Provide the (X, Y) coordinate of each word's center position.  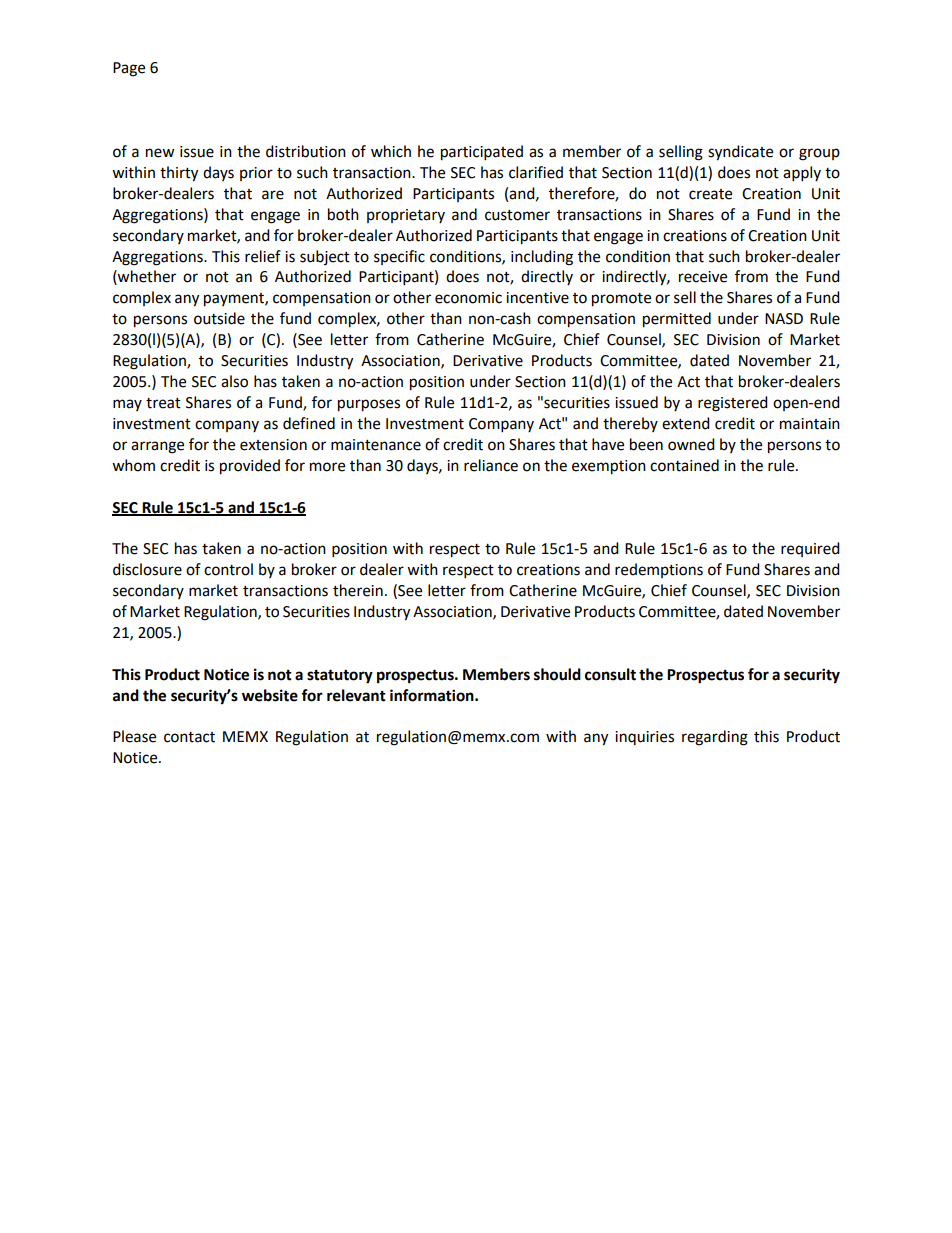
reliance (491, 465)
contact (189, 737)
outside (219, 318)
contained (684, 465)
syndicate (740, 153)
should (557, 674)
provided (250, 467)
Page (129, 69)
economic (468, 298)
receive (703, 277)
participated (482, 153)
